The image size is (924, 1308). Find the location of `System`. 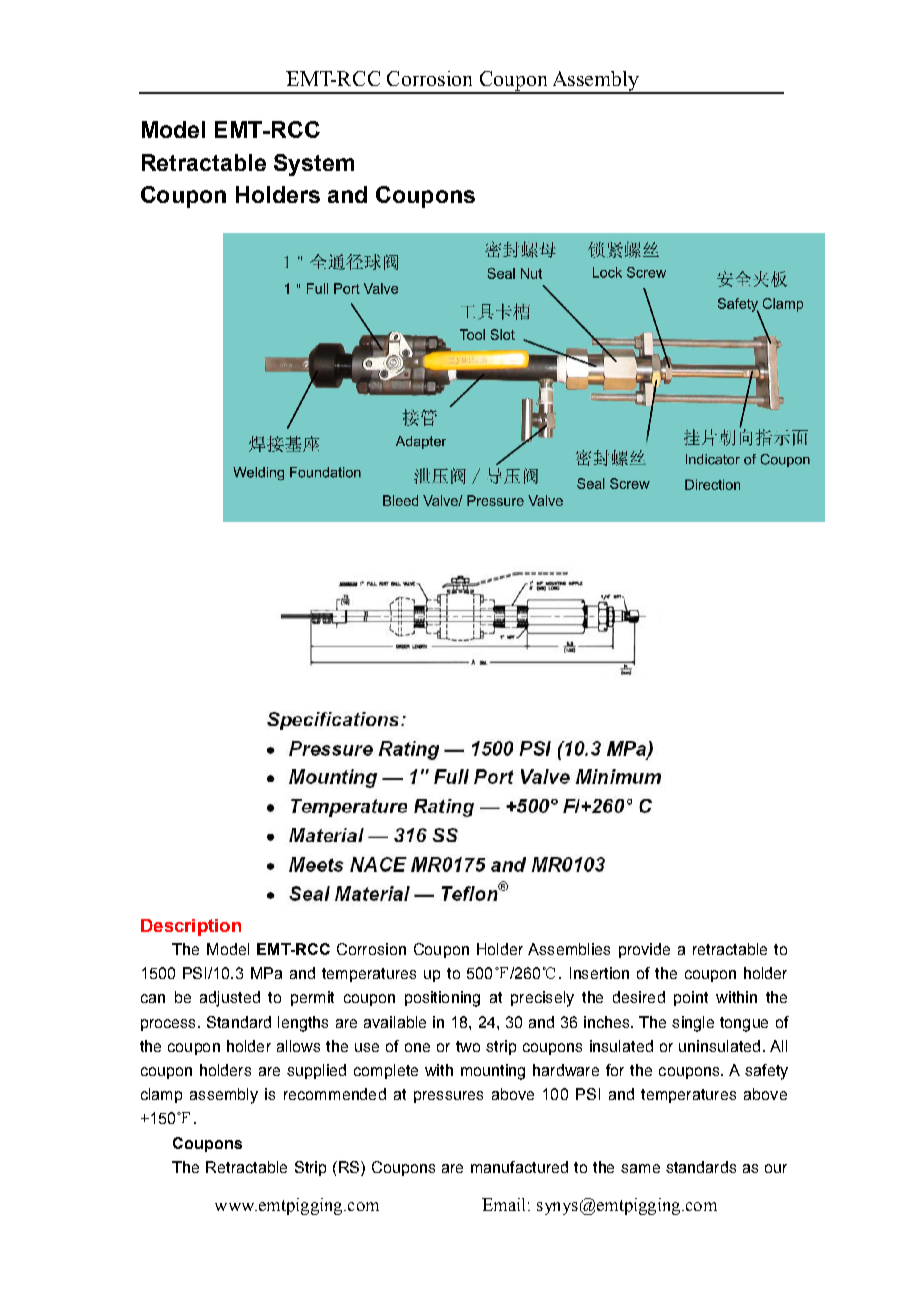

System is located at coordinates (314, 165).
